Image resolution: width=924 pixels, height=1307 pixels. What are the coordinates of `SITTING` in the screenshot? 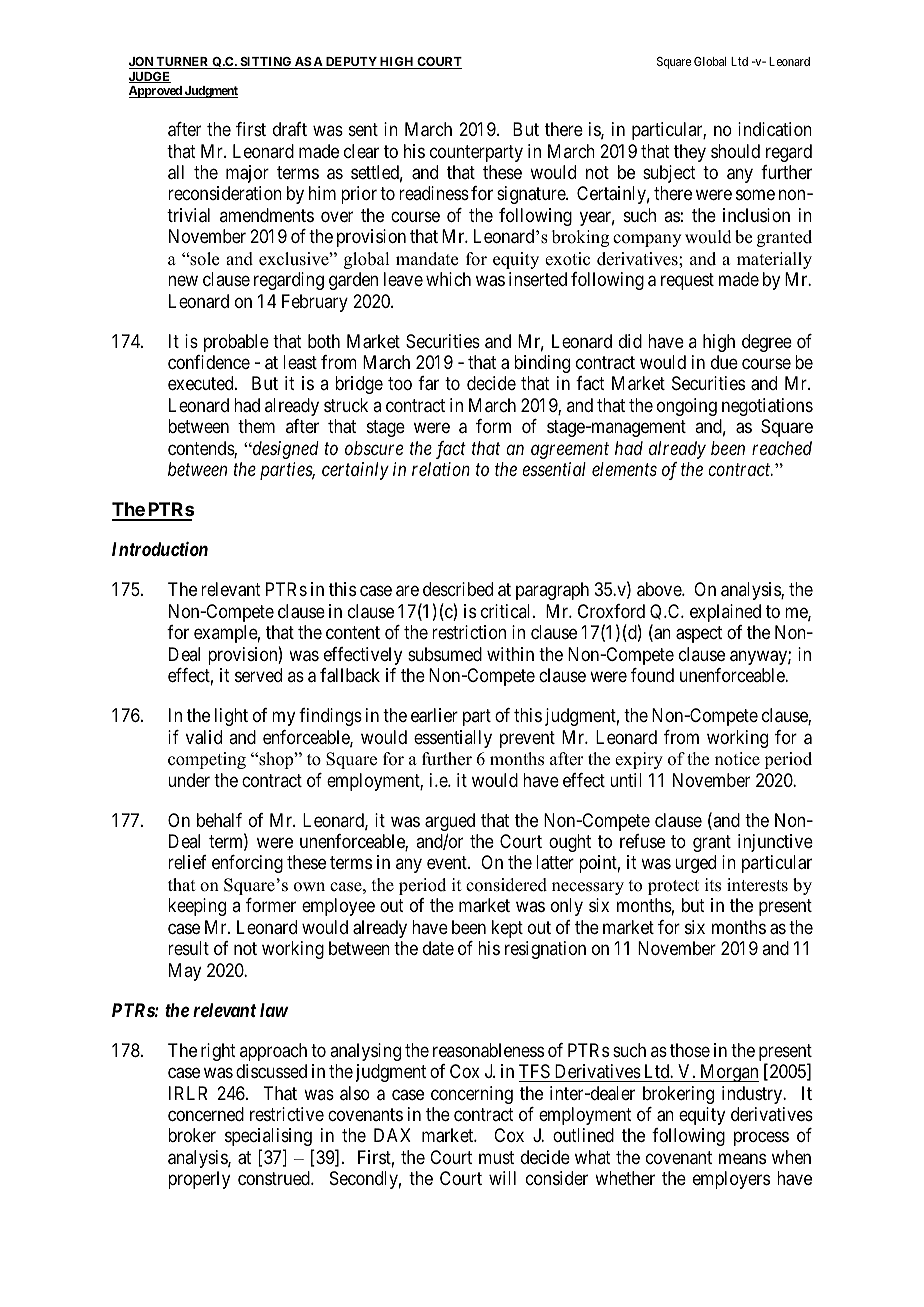 It's located at (266, 63).
